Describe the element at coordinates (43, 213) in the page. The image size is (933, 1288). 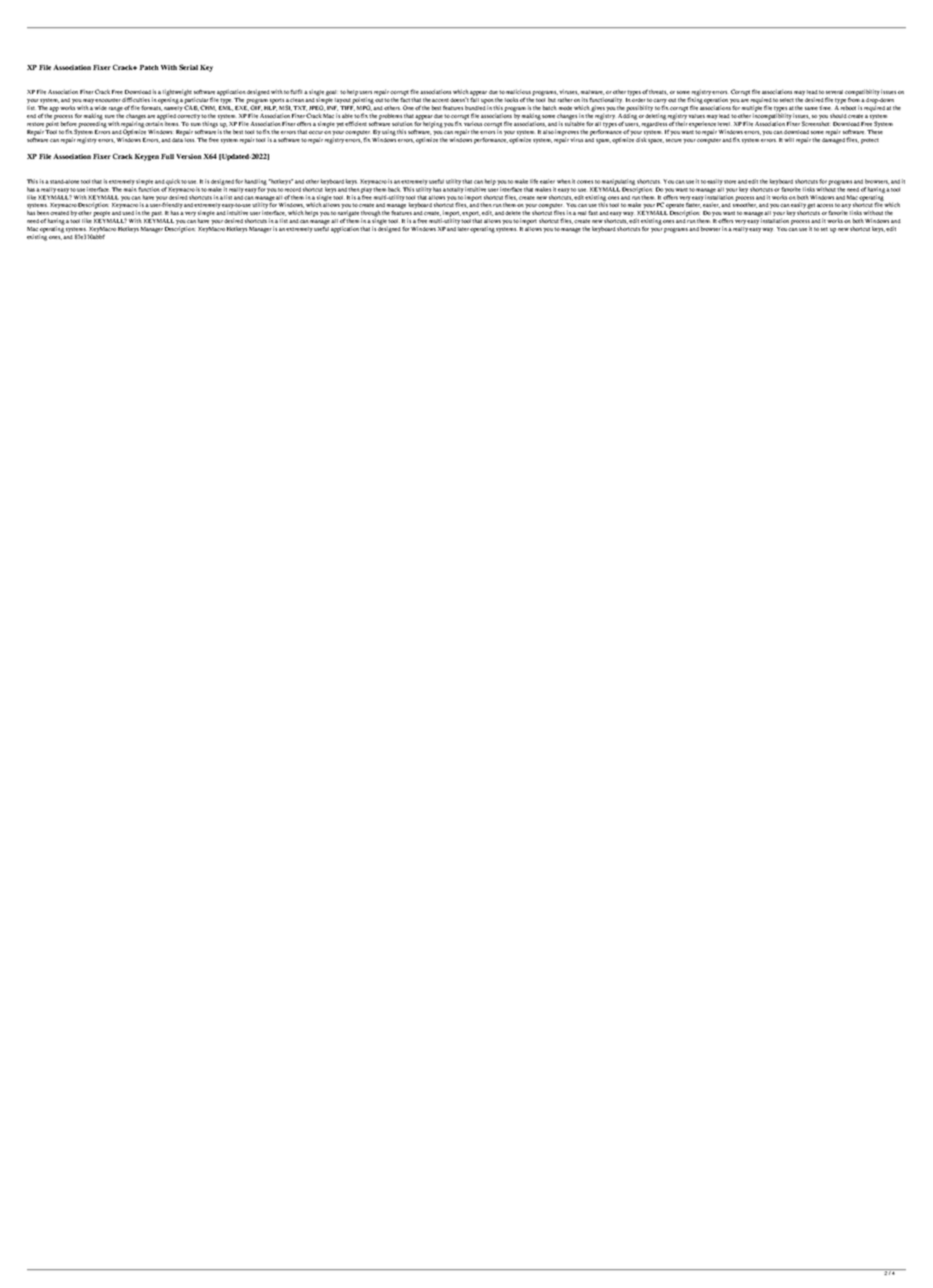
I see `been` at that location.
